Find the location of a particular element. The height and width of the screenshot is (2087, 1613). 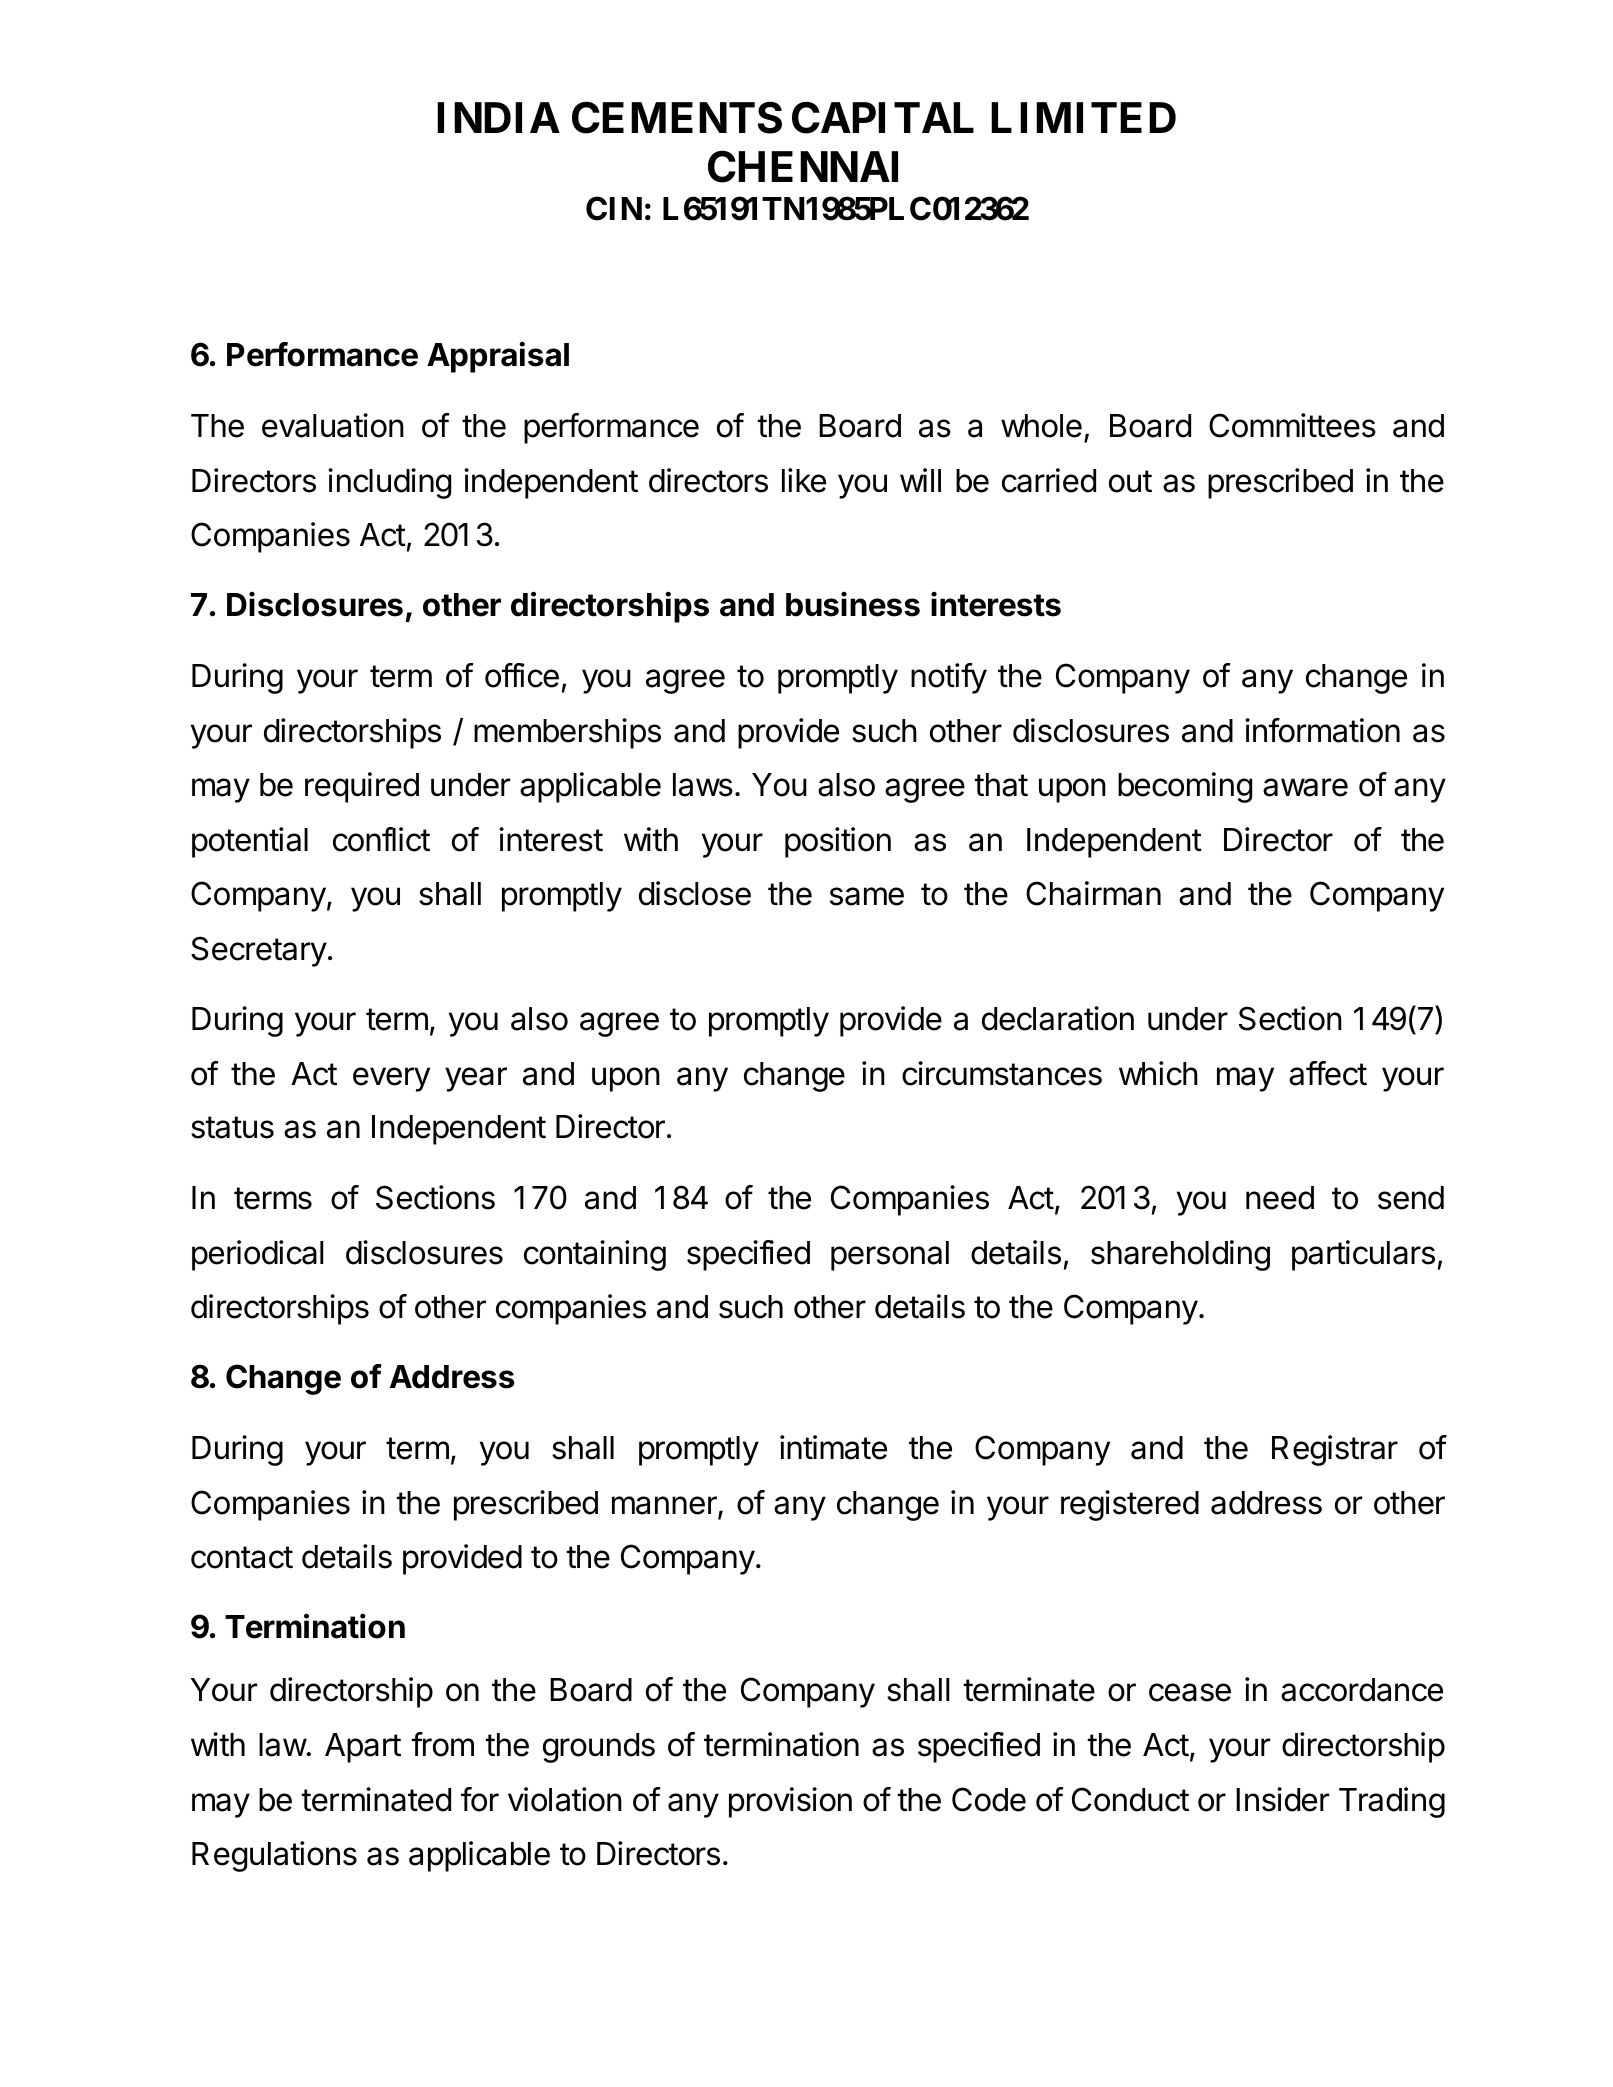

personal is located at coordinates (890, 1256).
